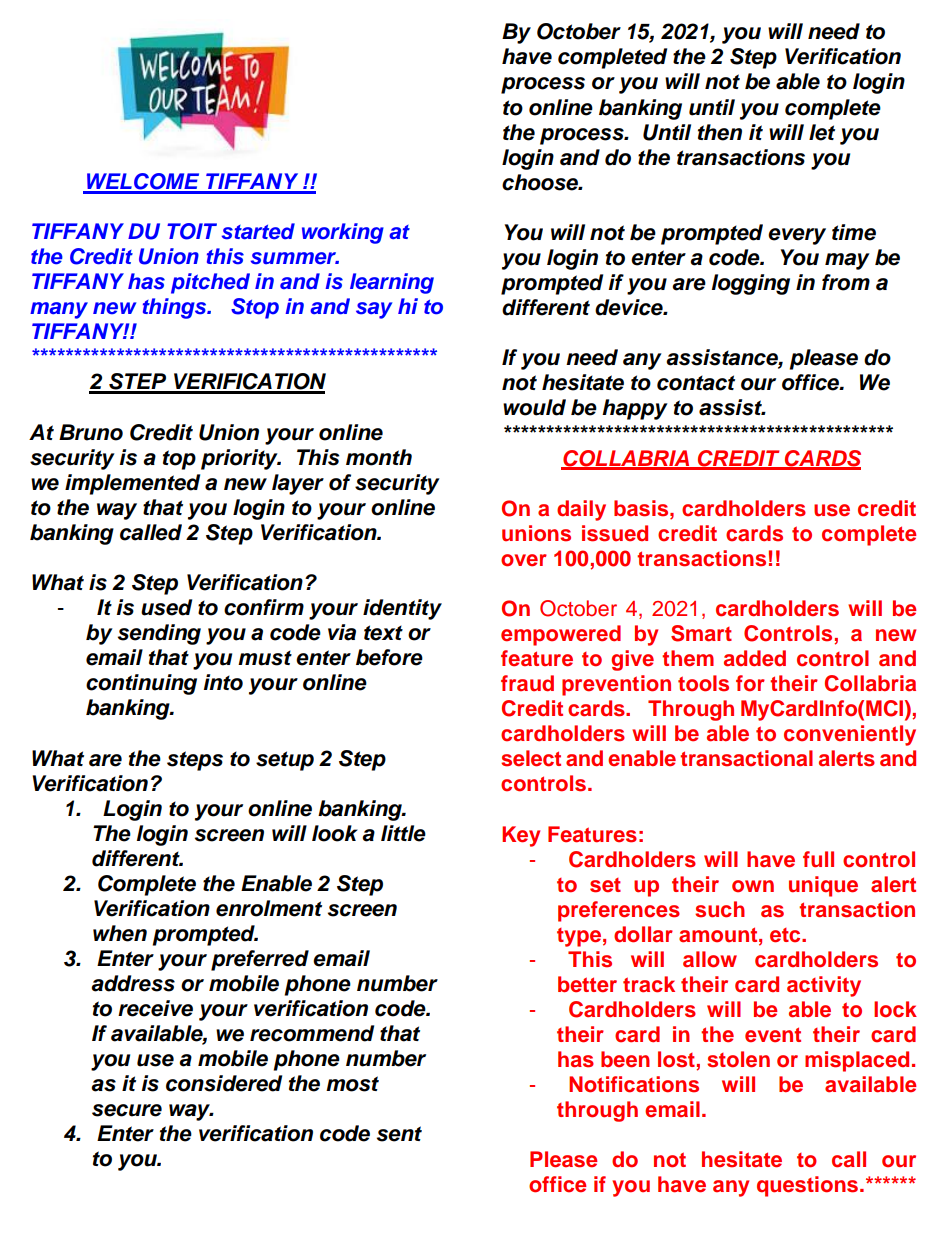  I want to click on contact, so click(696, 383).
